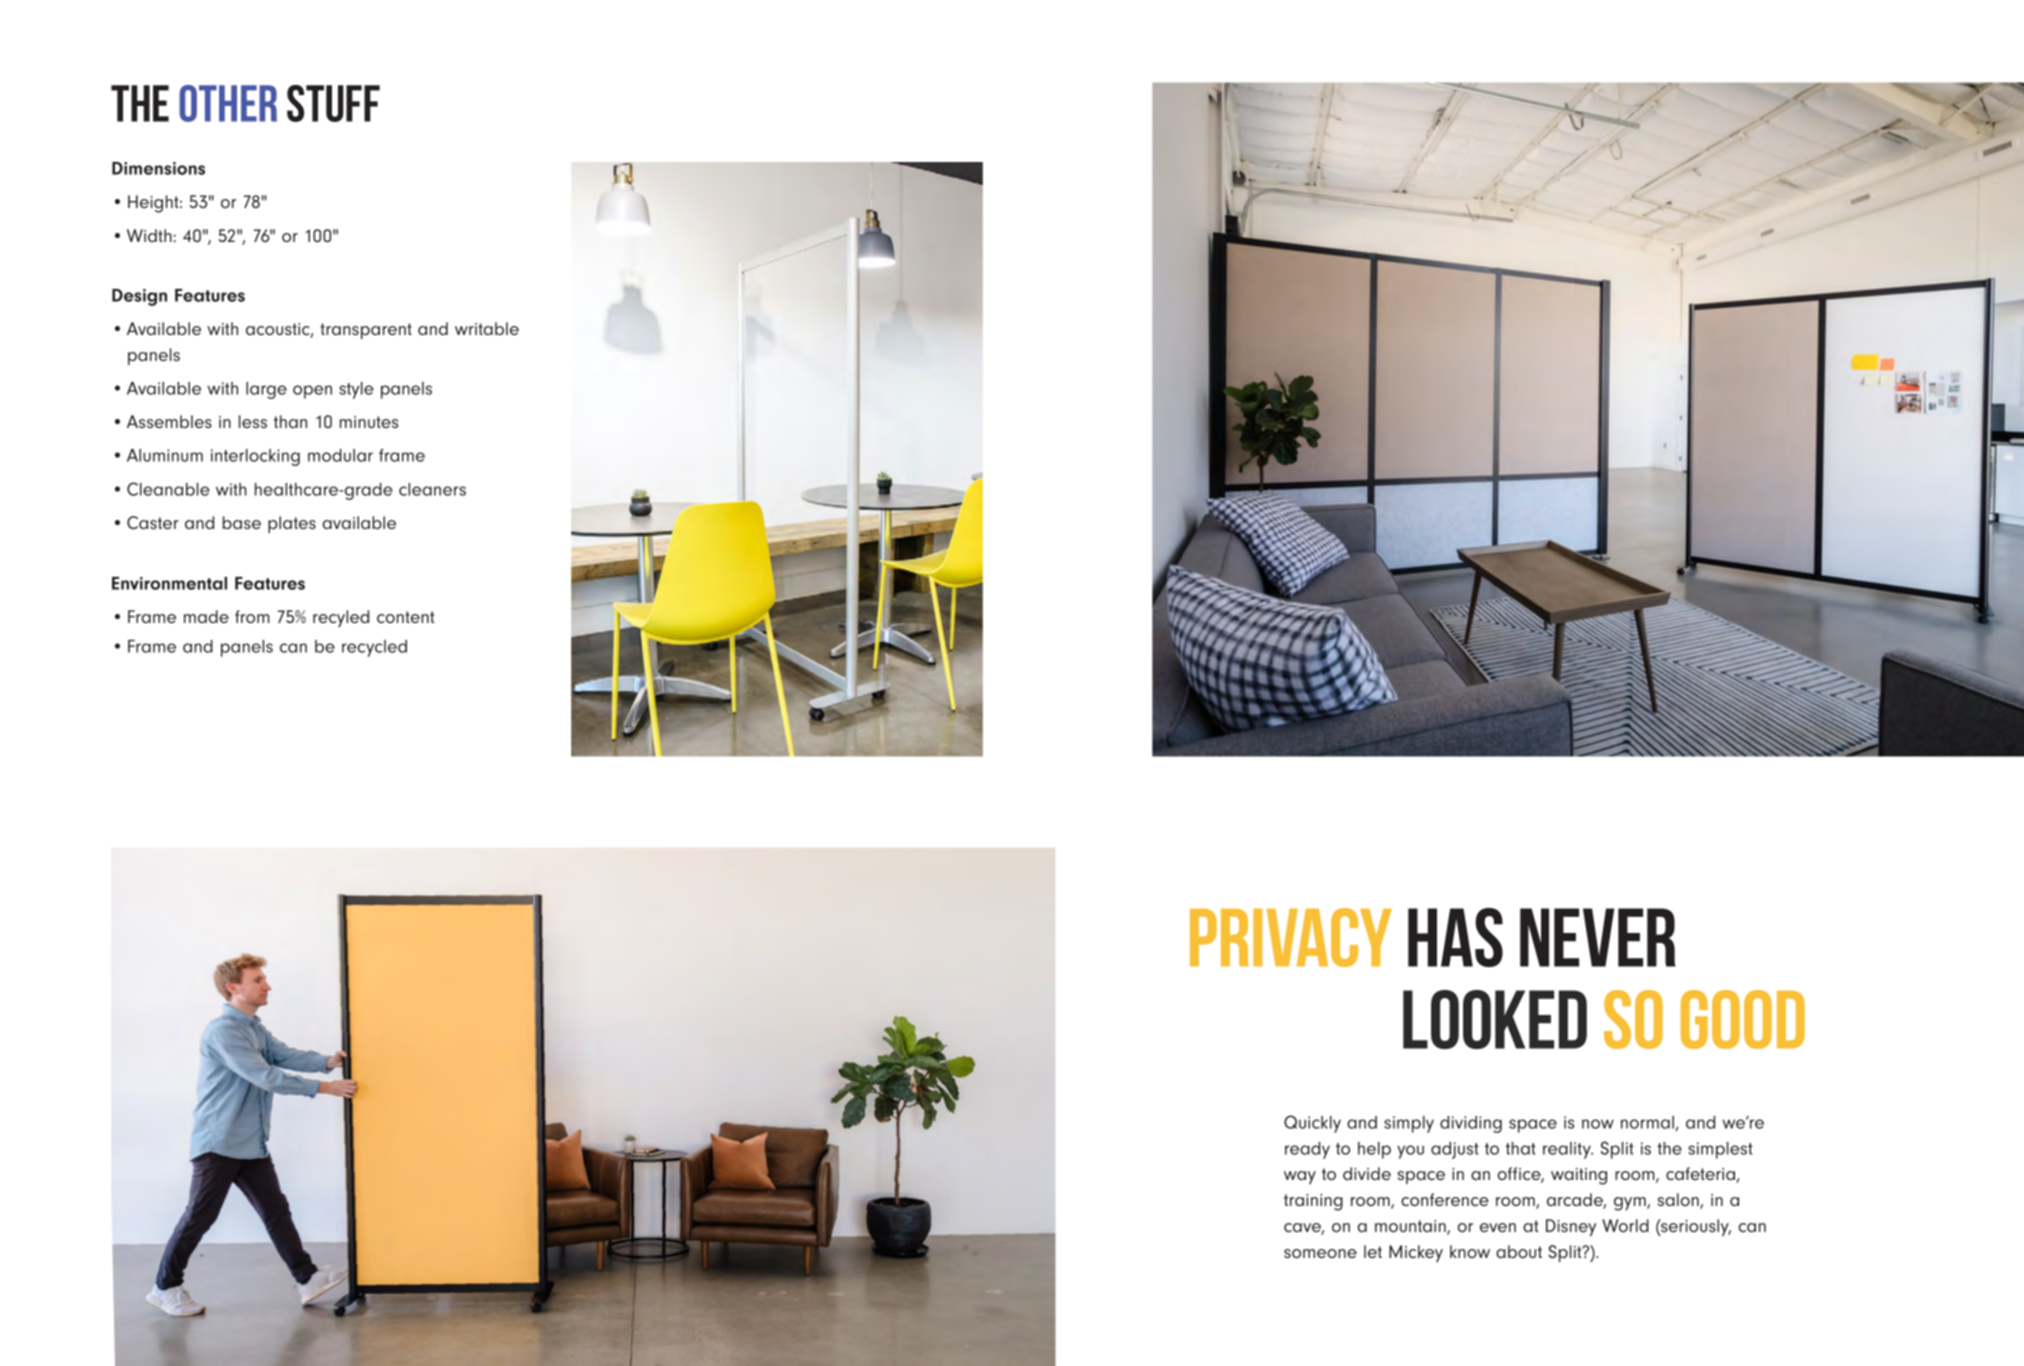 This page has height=1366, width=2024. Describe the element at coordinates (1300, 1177) in the page. I see `way` at that location.
